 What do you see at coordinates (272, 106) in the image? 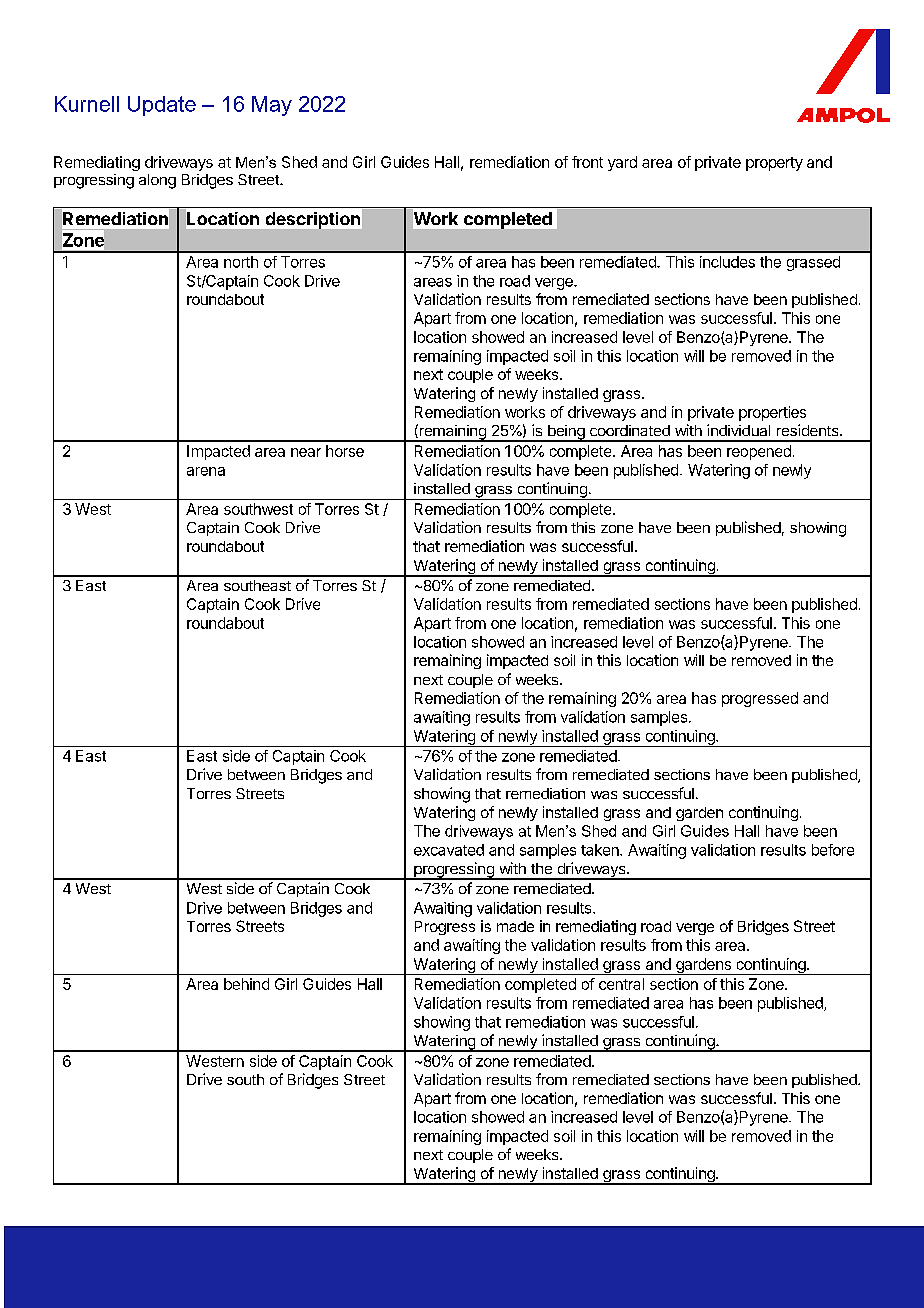
I see `May` at bounding box center [272, 106].
